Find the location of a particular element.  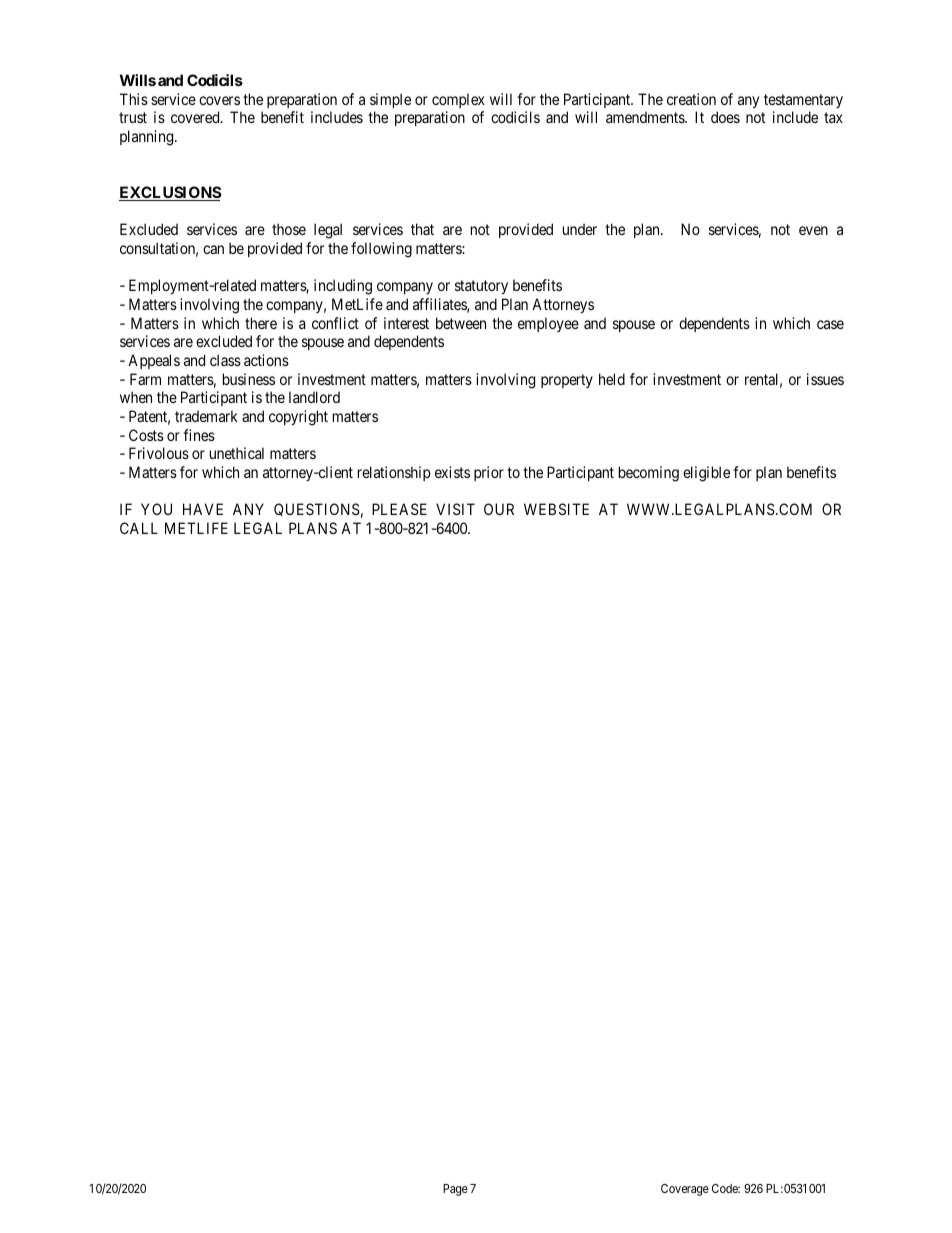

CALL is located at coordinates (139, 528).
